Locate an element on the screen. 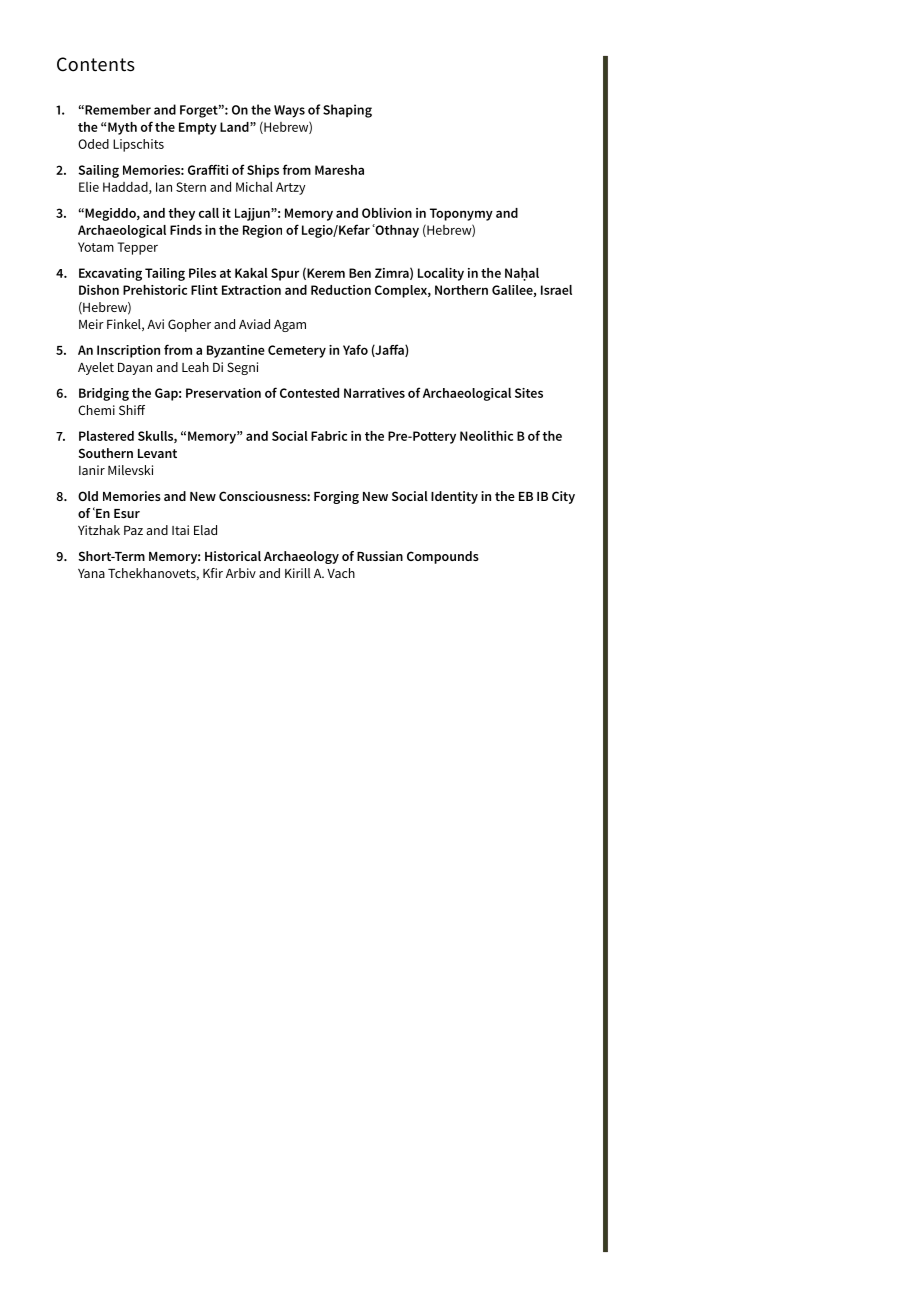 The width and height of the screenshot is (924, 1308). Shaping is located at coordinates (347, 111).
